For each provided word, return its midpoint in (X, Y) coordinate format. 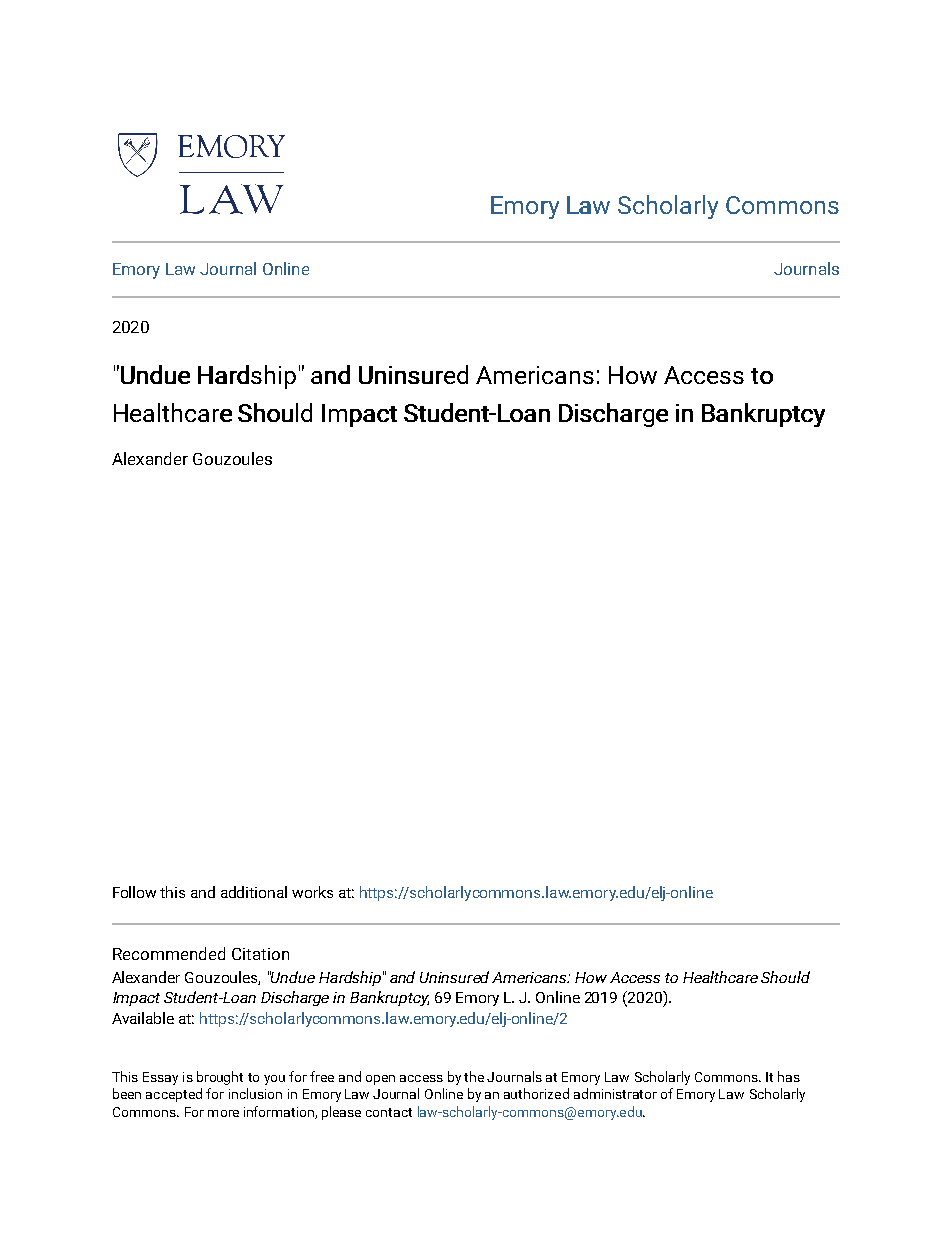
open (380, 1080)
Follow (134, 892)
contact (389, 1112)
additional (254, 892)
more (223, 1113)
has (789, 1076)
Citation (260, 954)
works (312, 892)
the (474, 1076)
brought (220, 1078)
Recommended (169, 953)
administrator (615, 1093)
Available (143, 1018)
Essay (160, 1078)
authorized (536, 1093)
